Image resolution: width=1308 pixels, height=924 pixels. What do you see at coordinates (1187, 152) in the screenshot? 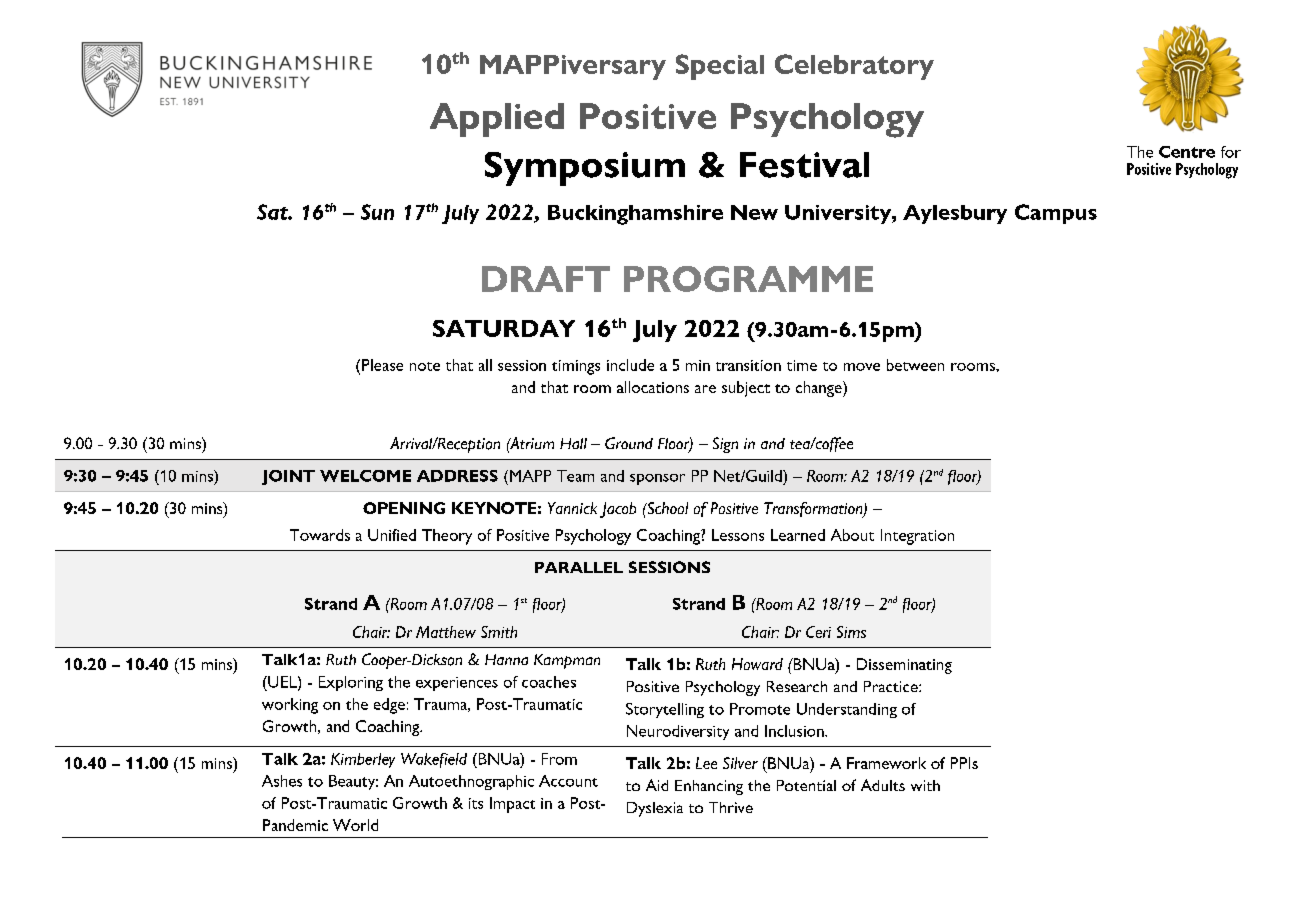
I see `Centre` at bounding box center [1187, 152].
